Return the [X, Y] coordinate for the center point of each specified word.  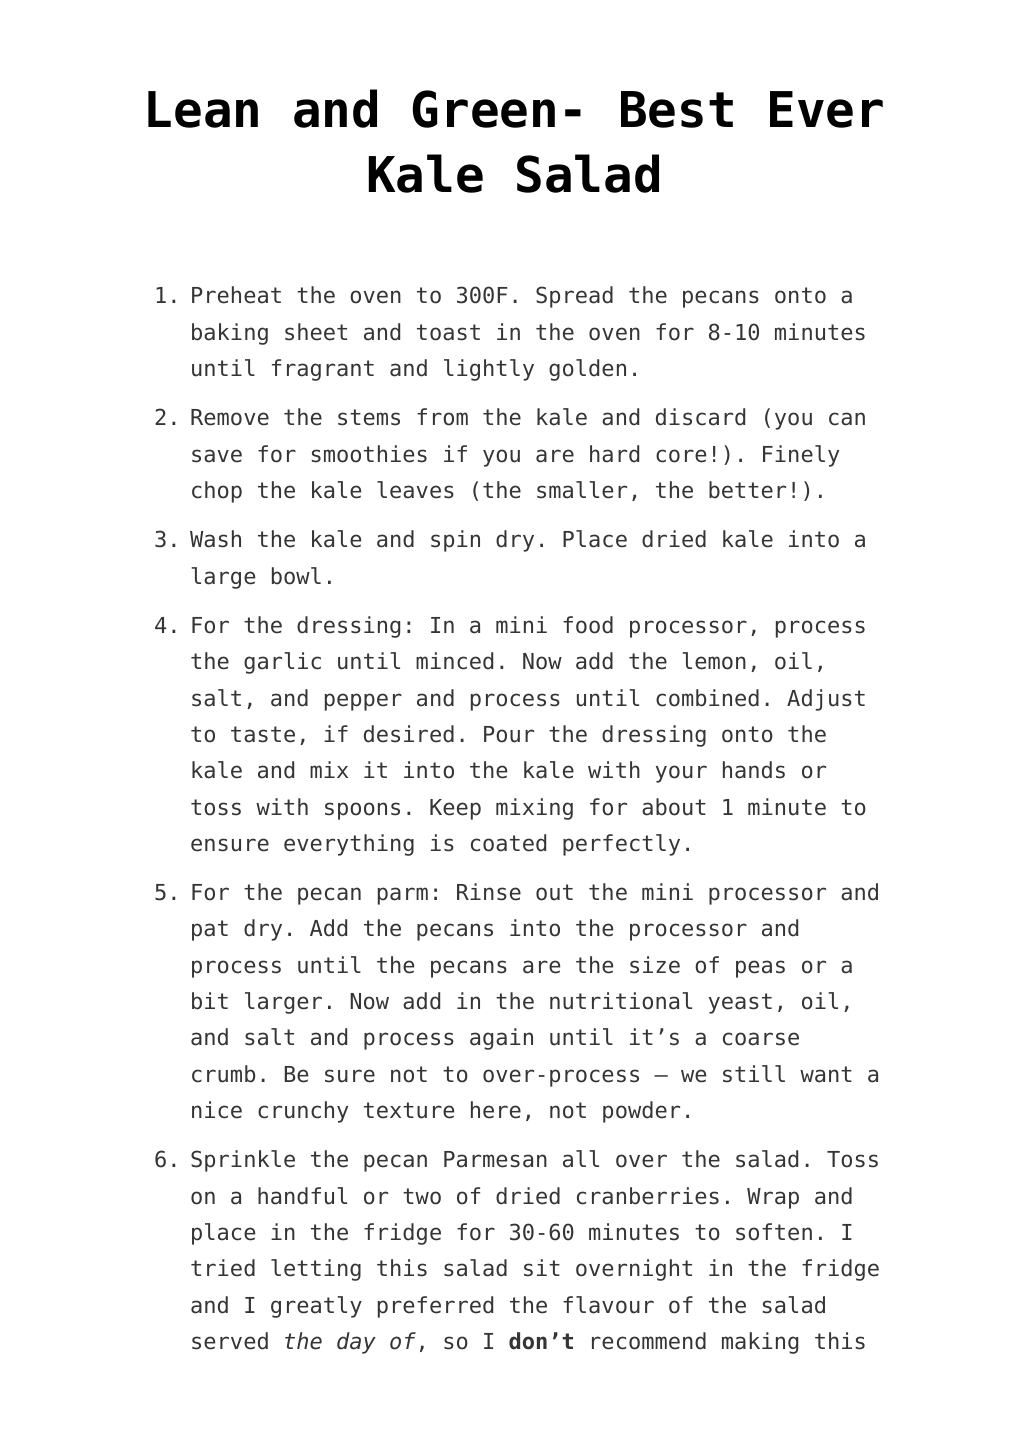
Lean [203, 109]
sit [542, 1268]
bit [210, 1001]
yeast [740, 1003]
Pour [509, 734]
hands [754, 770]
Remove [230, 417]
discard [700, 417]
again [501, 1039]
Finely [801, 456]
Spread [574, 297]
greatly [316, 1307]
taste [263, 734]
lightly [489, 370]
